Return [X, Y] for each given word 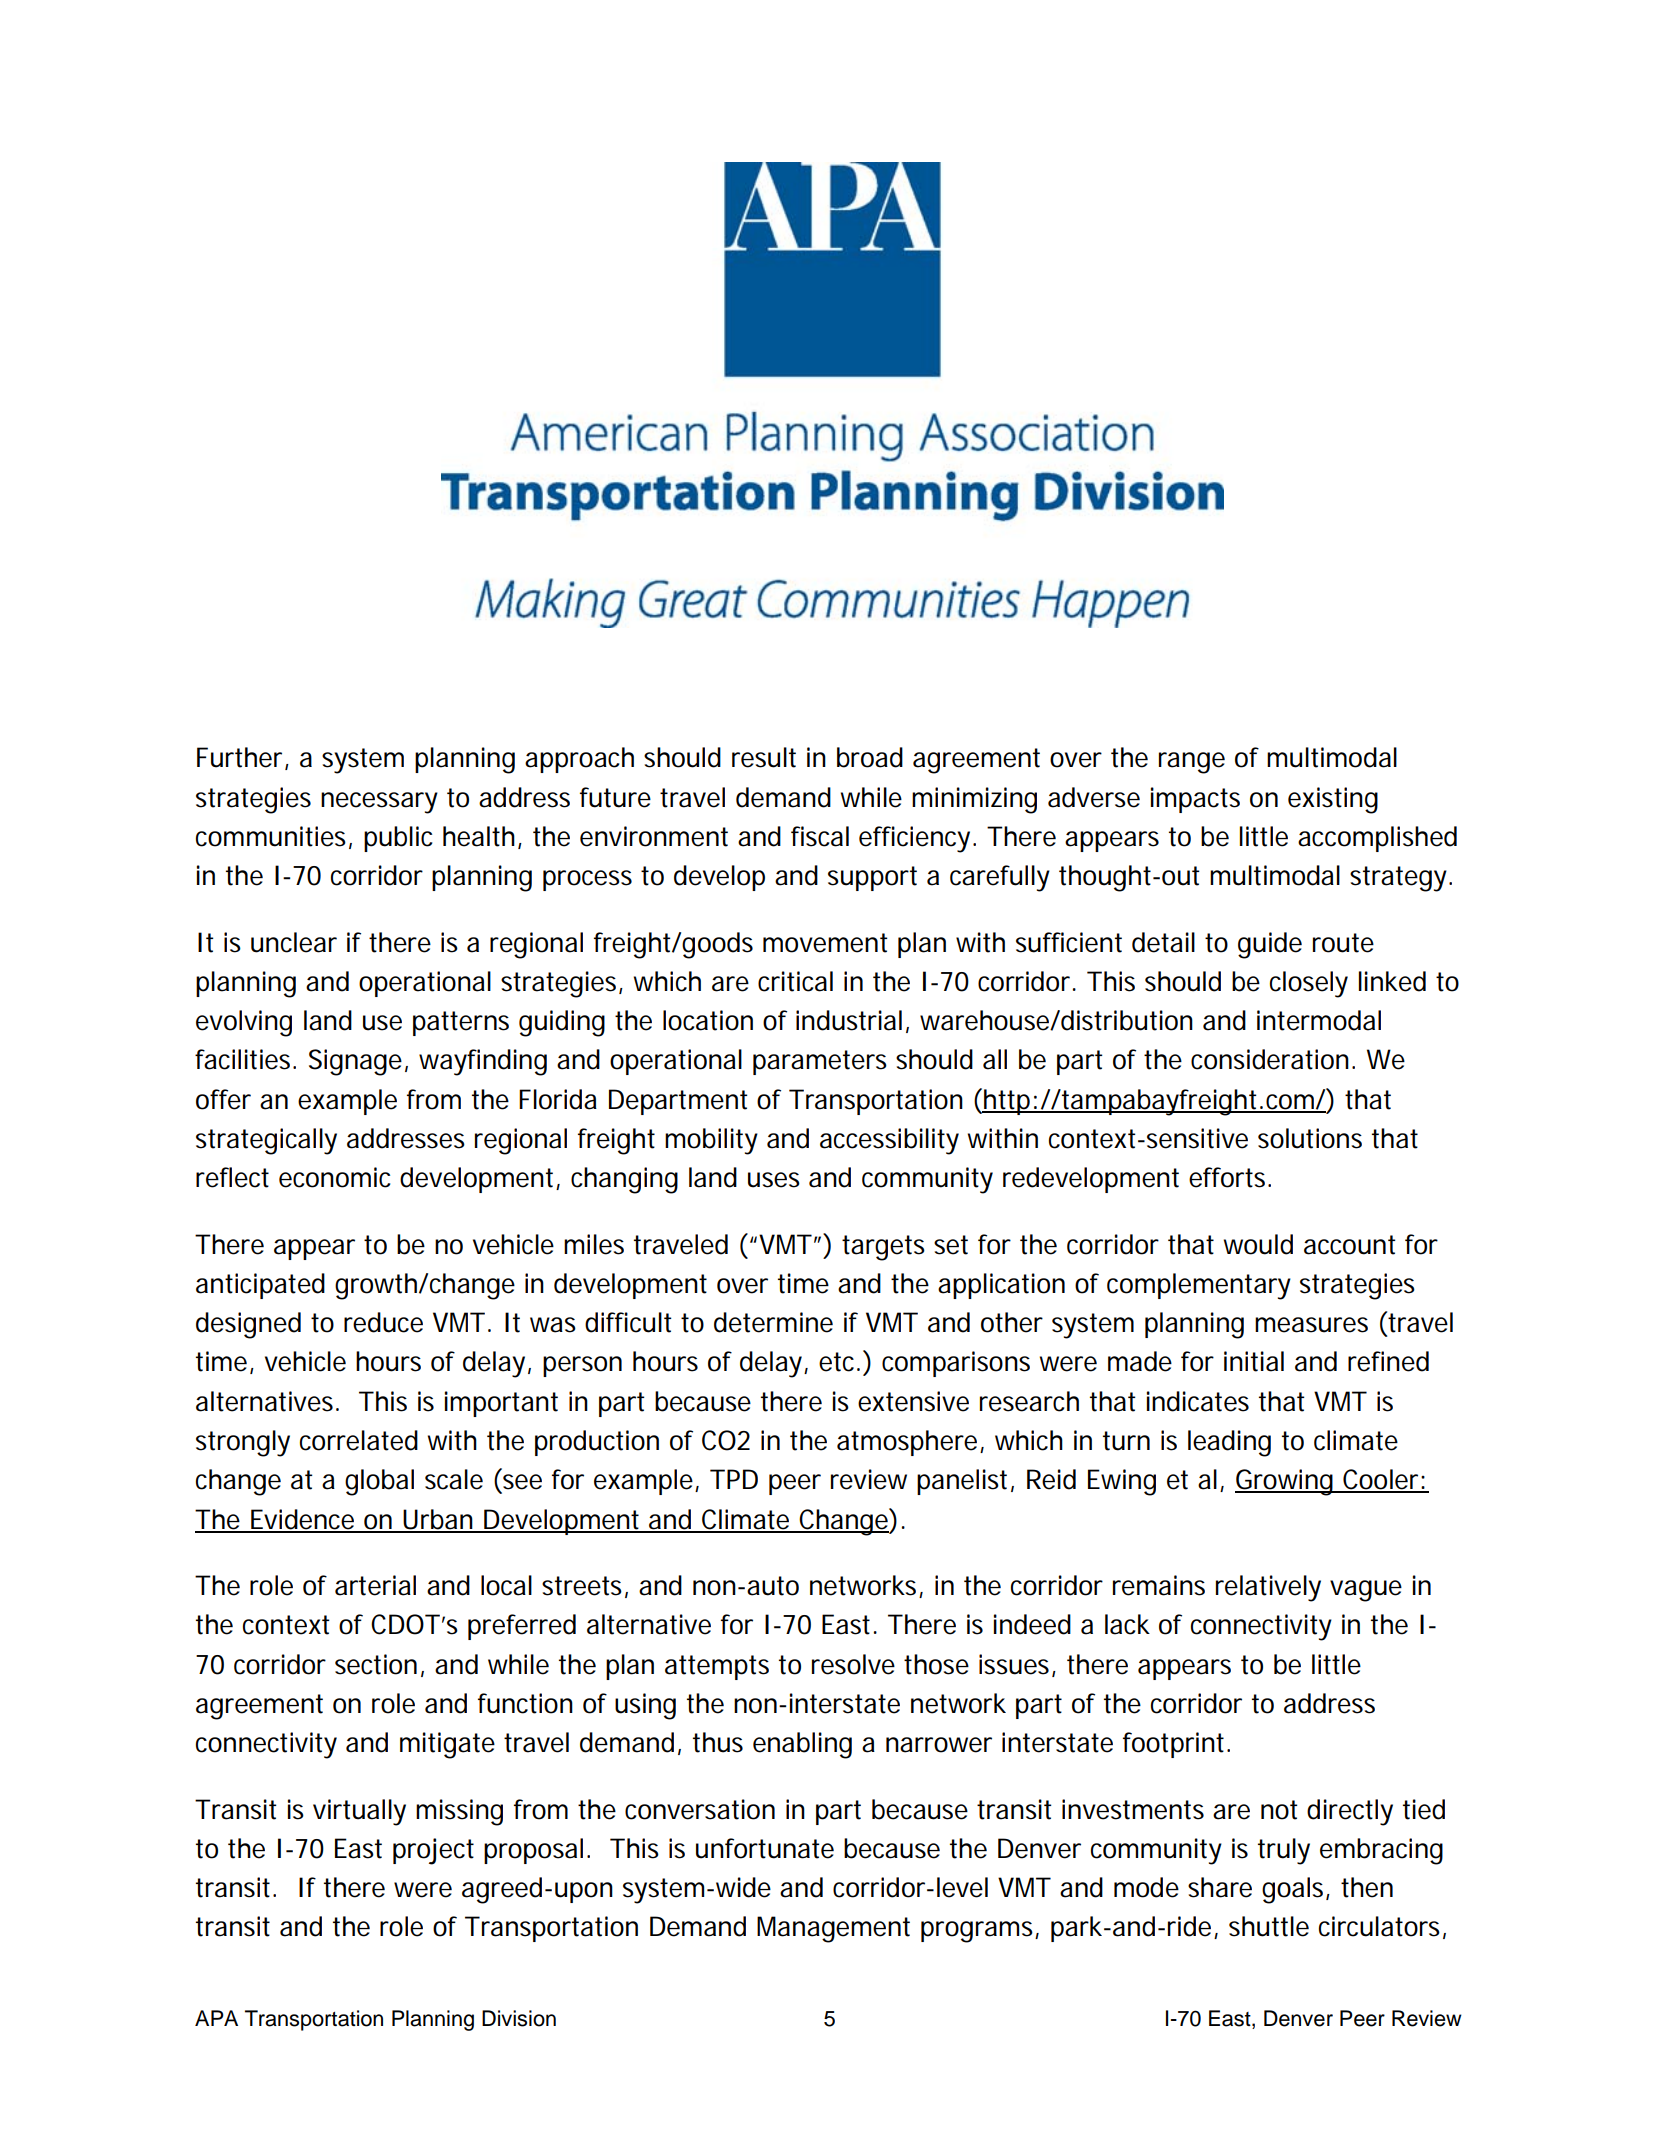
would [1258, 1244]
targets [883, 1248]
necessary [379, 803]
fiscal [820, 836]
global [379, 1482]
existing [1333, 800]
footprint [1173, 1745]
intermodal [1319, 1020]
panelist [962, 1482]
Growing [1284, 1482]
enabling [802, 1745]
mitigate [447, 1745]
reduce [383, 1322]
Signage [355, 1062]
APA [216, 2018]
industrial [849, 1020]
